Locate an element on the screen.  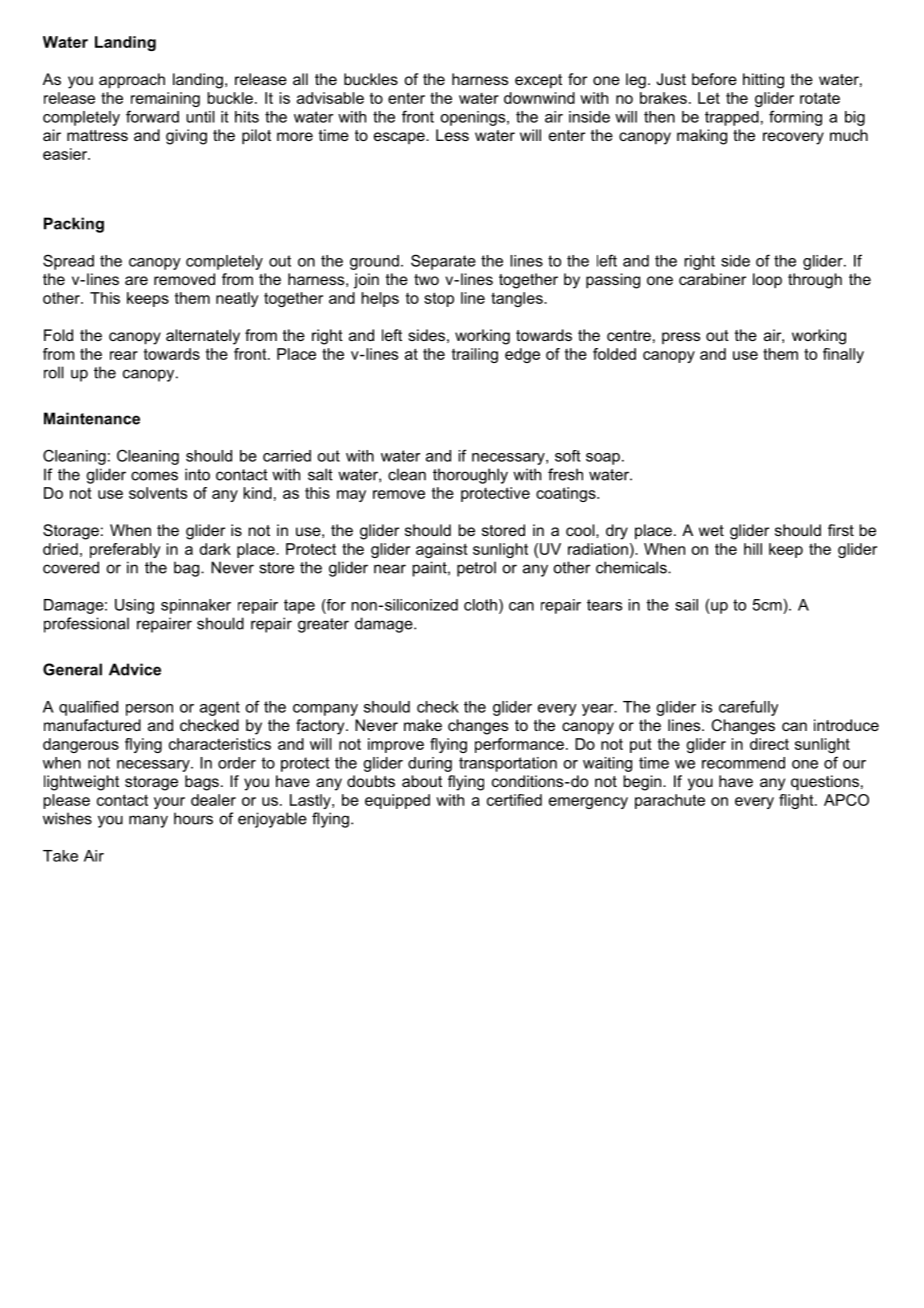
trapped is located at coordinates (732, 118).
